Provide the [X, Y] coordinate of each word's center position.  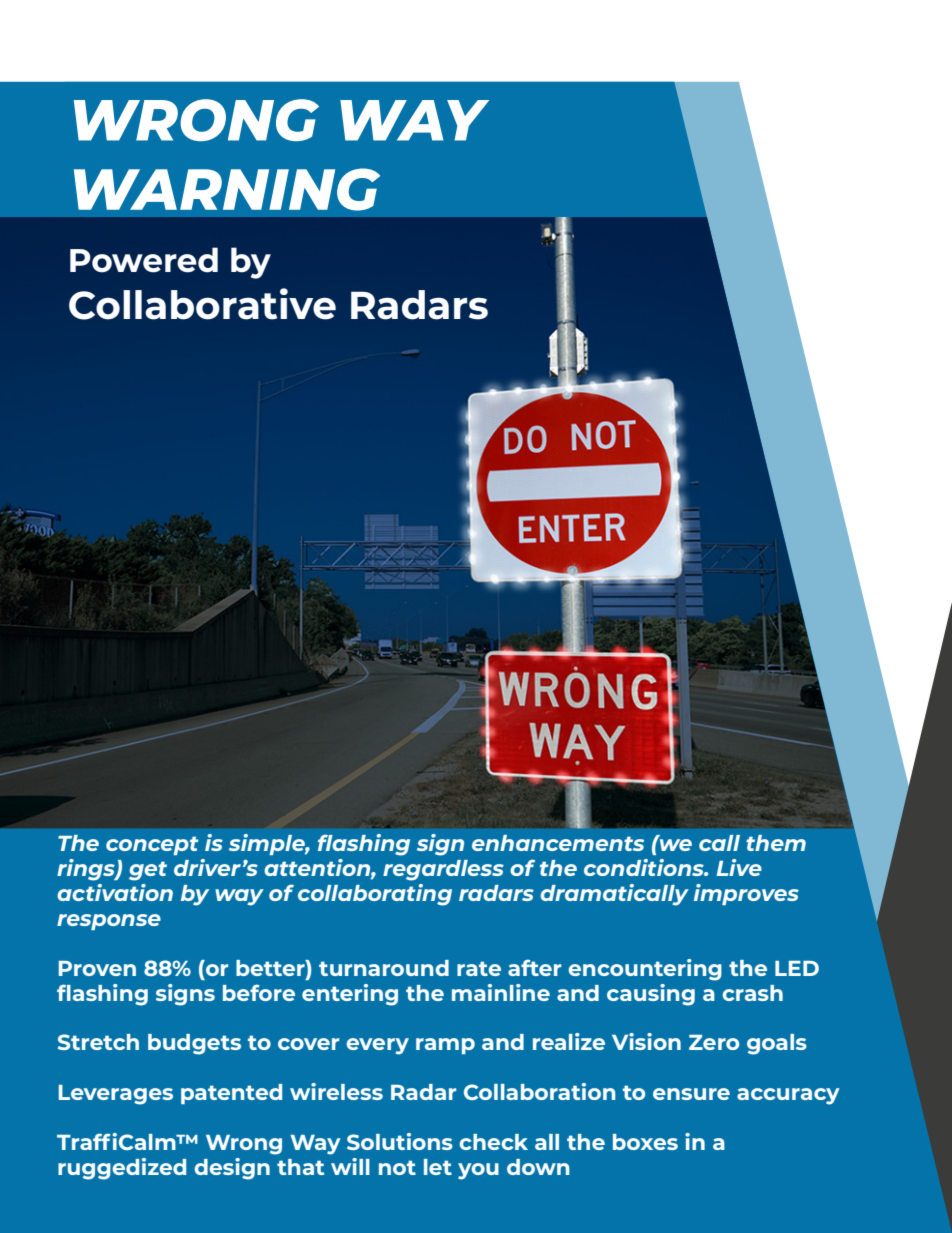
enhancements [558, 843]
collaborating [375, 895]
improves [746, 894]
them [776, 843]
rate [479, 968]
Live [739, 867]
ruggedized [122, 1169]
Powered [144, 260]
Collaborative [202, 304]
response [109, 922]
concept [152, 845]
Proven [97, 968]
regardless [443, 870]
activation [115, 892]
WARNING [227, 189]
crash [752, 993]
